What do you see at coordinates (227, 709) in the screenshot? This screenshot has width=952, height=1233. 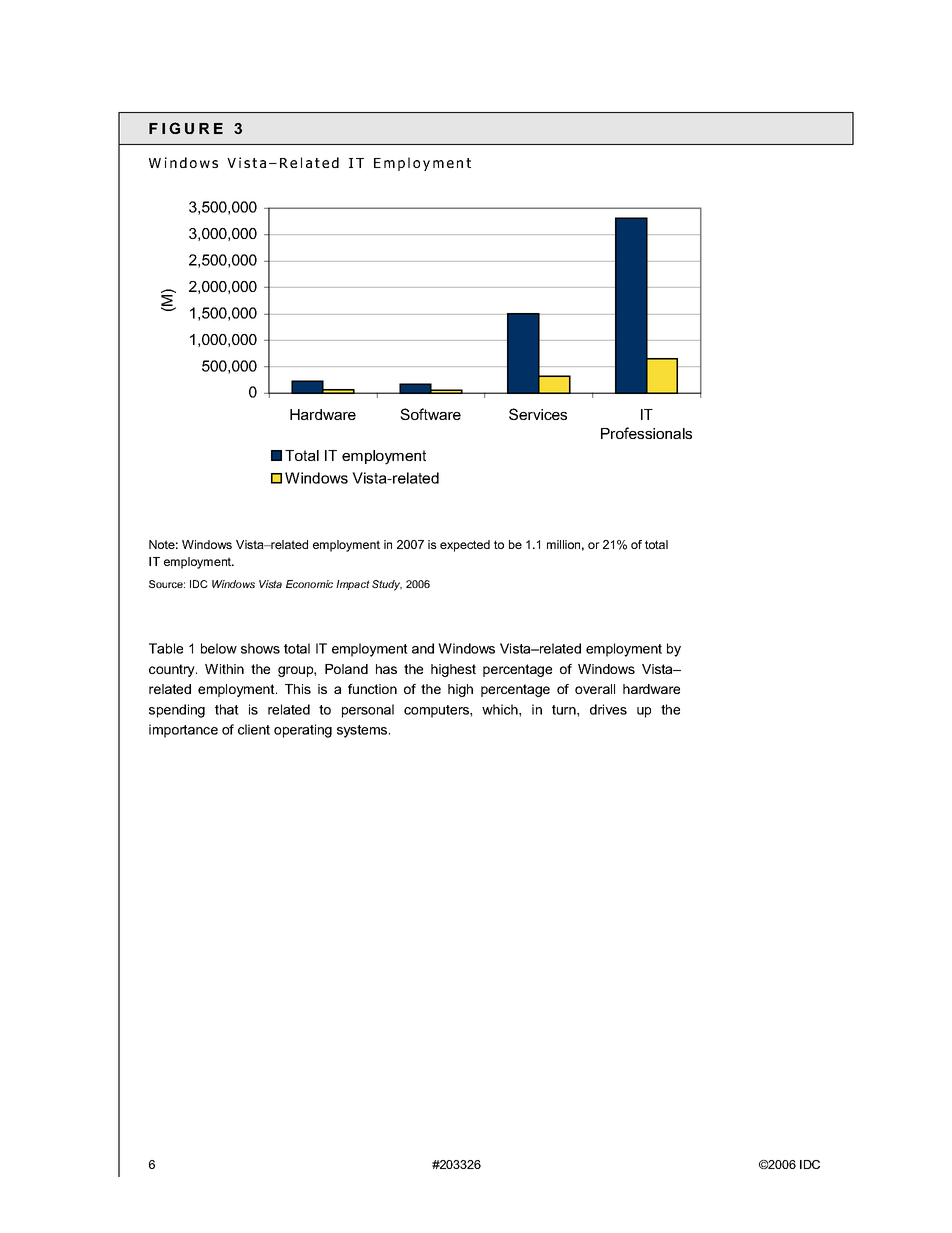 I see `that` at bounding box center [227, 709].
